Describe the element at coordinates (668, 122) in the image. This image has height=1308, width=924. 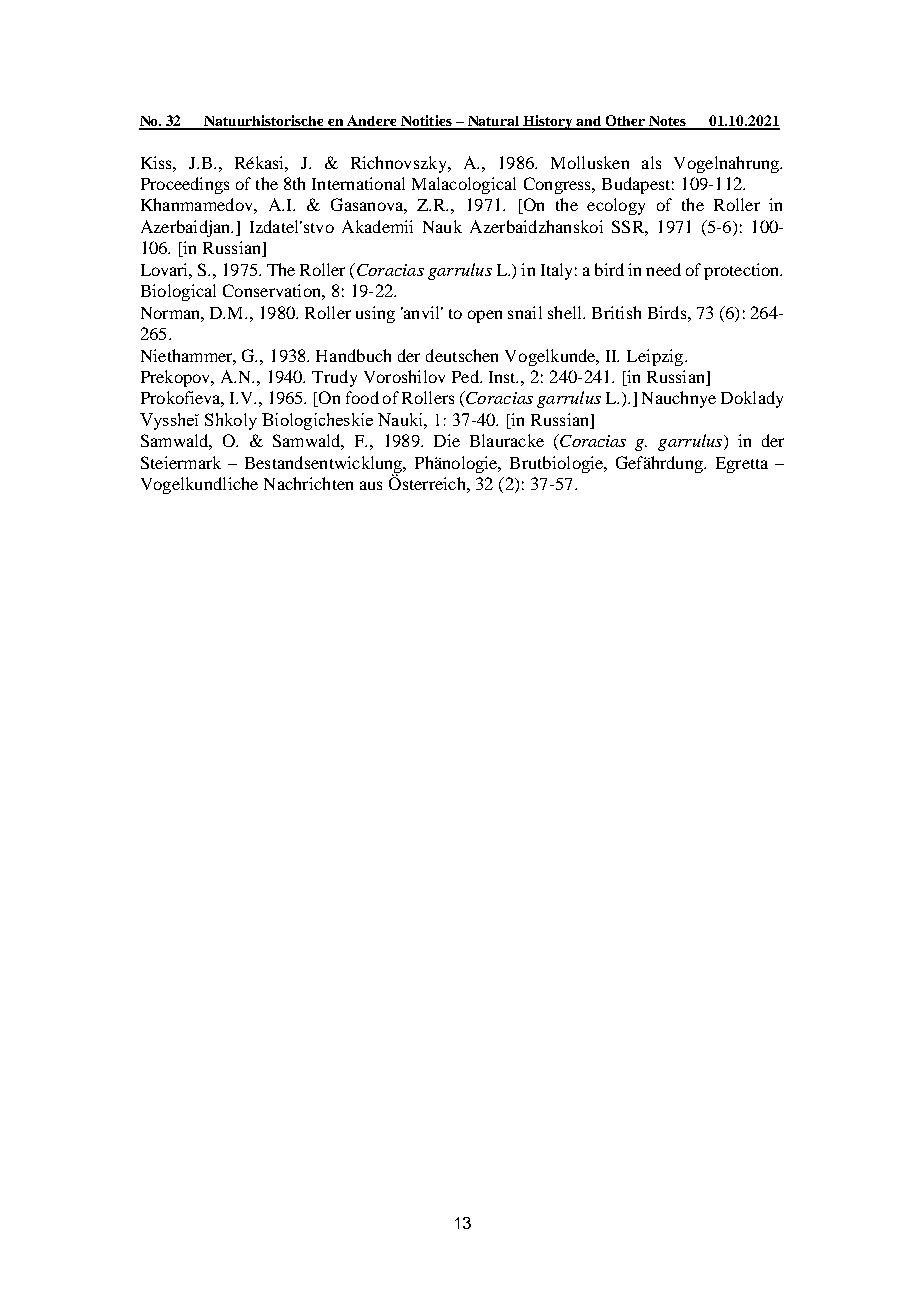
I see `Notes` at that location.
